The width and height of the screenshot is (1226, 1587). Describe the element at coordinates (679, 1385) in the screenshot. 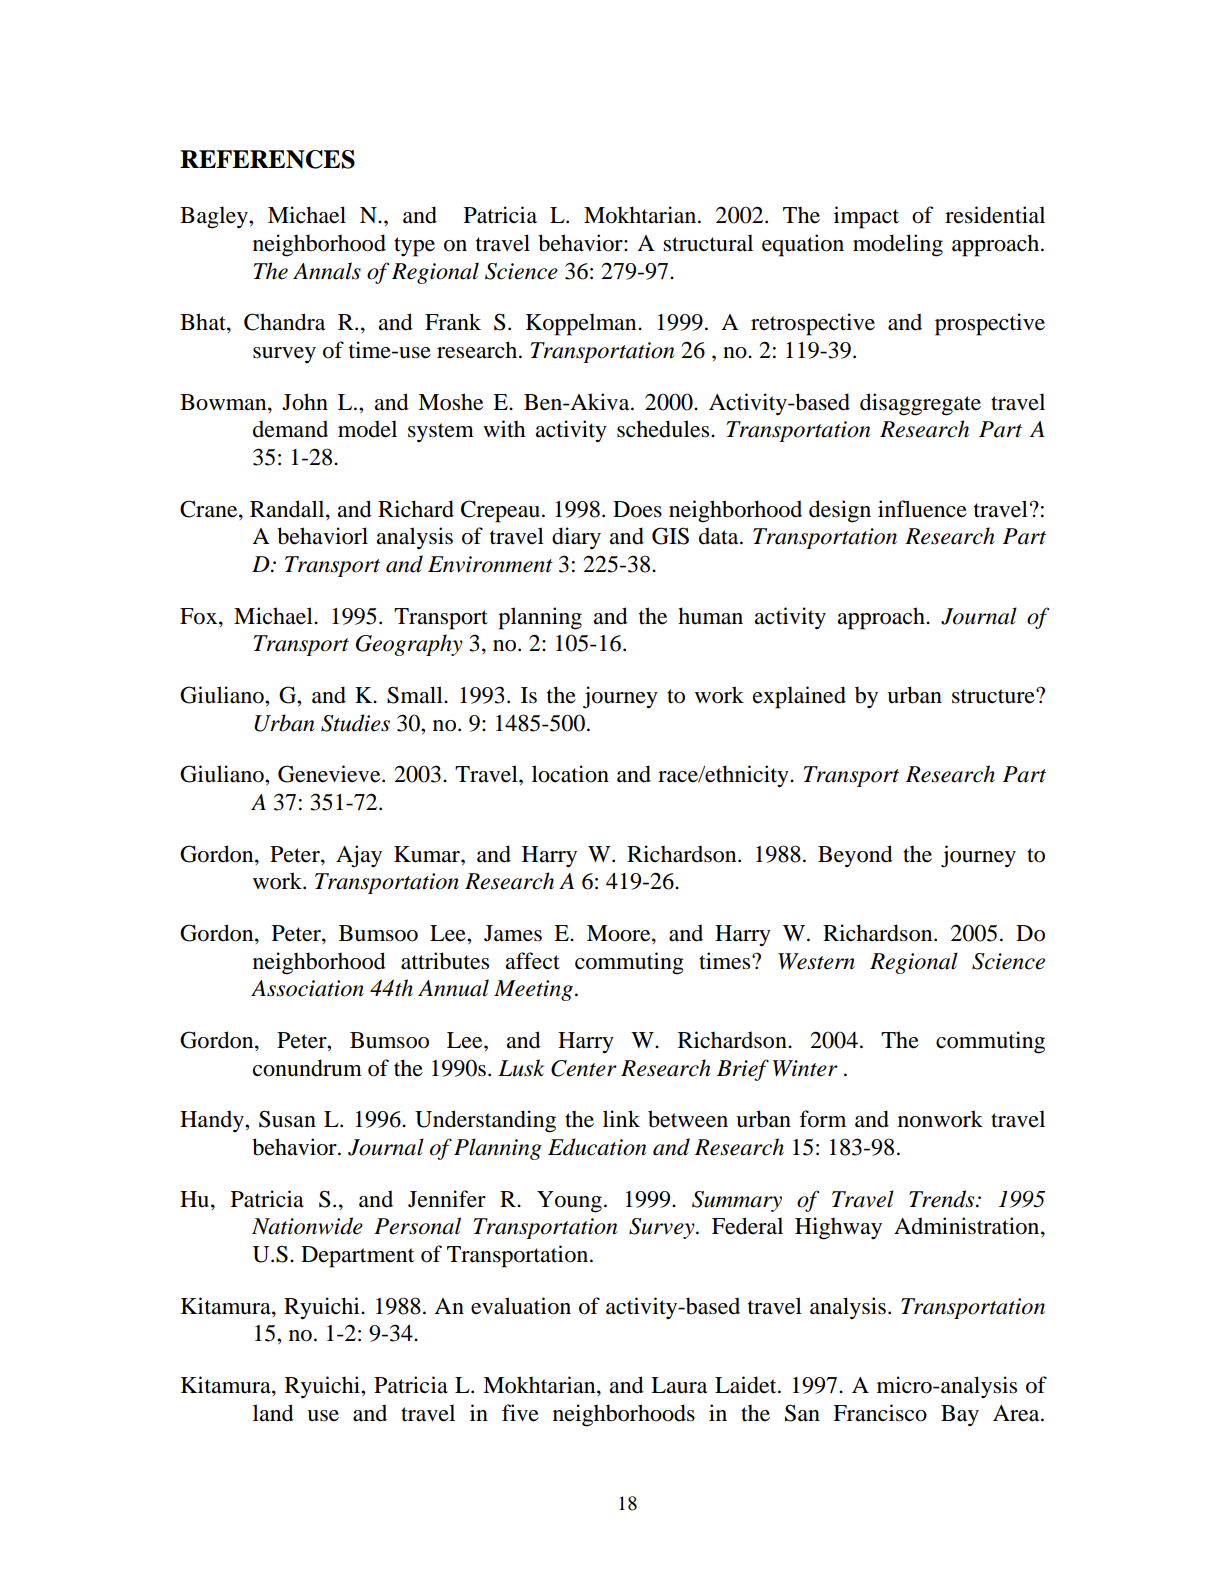

I see `Laura` at that location.
